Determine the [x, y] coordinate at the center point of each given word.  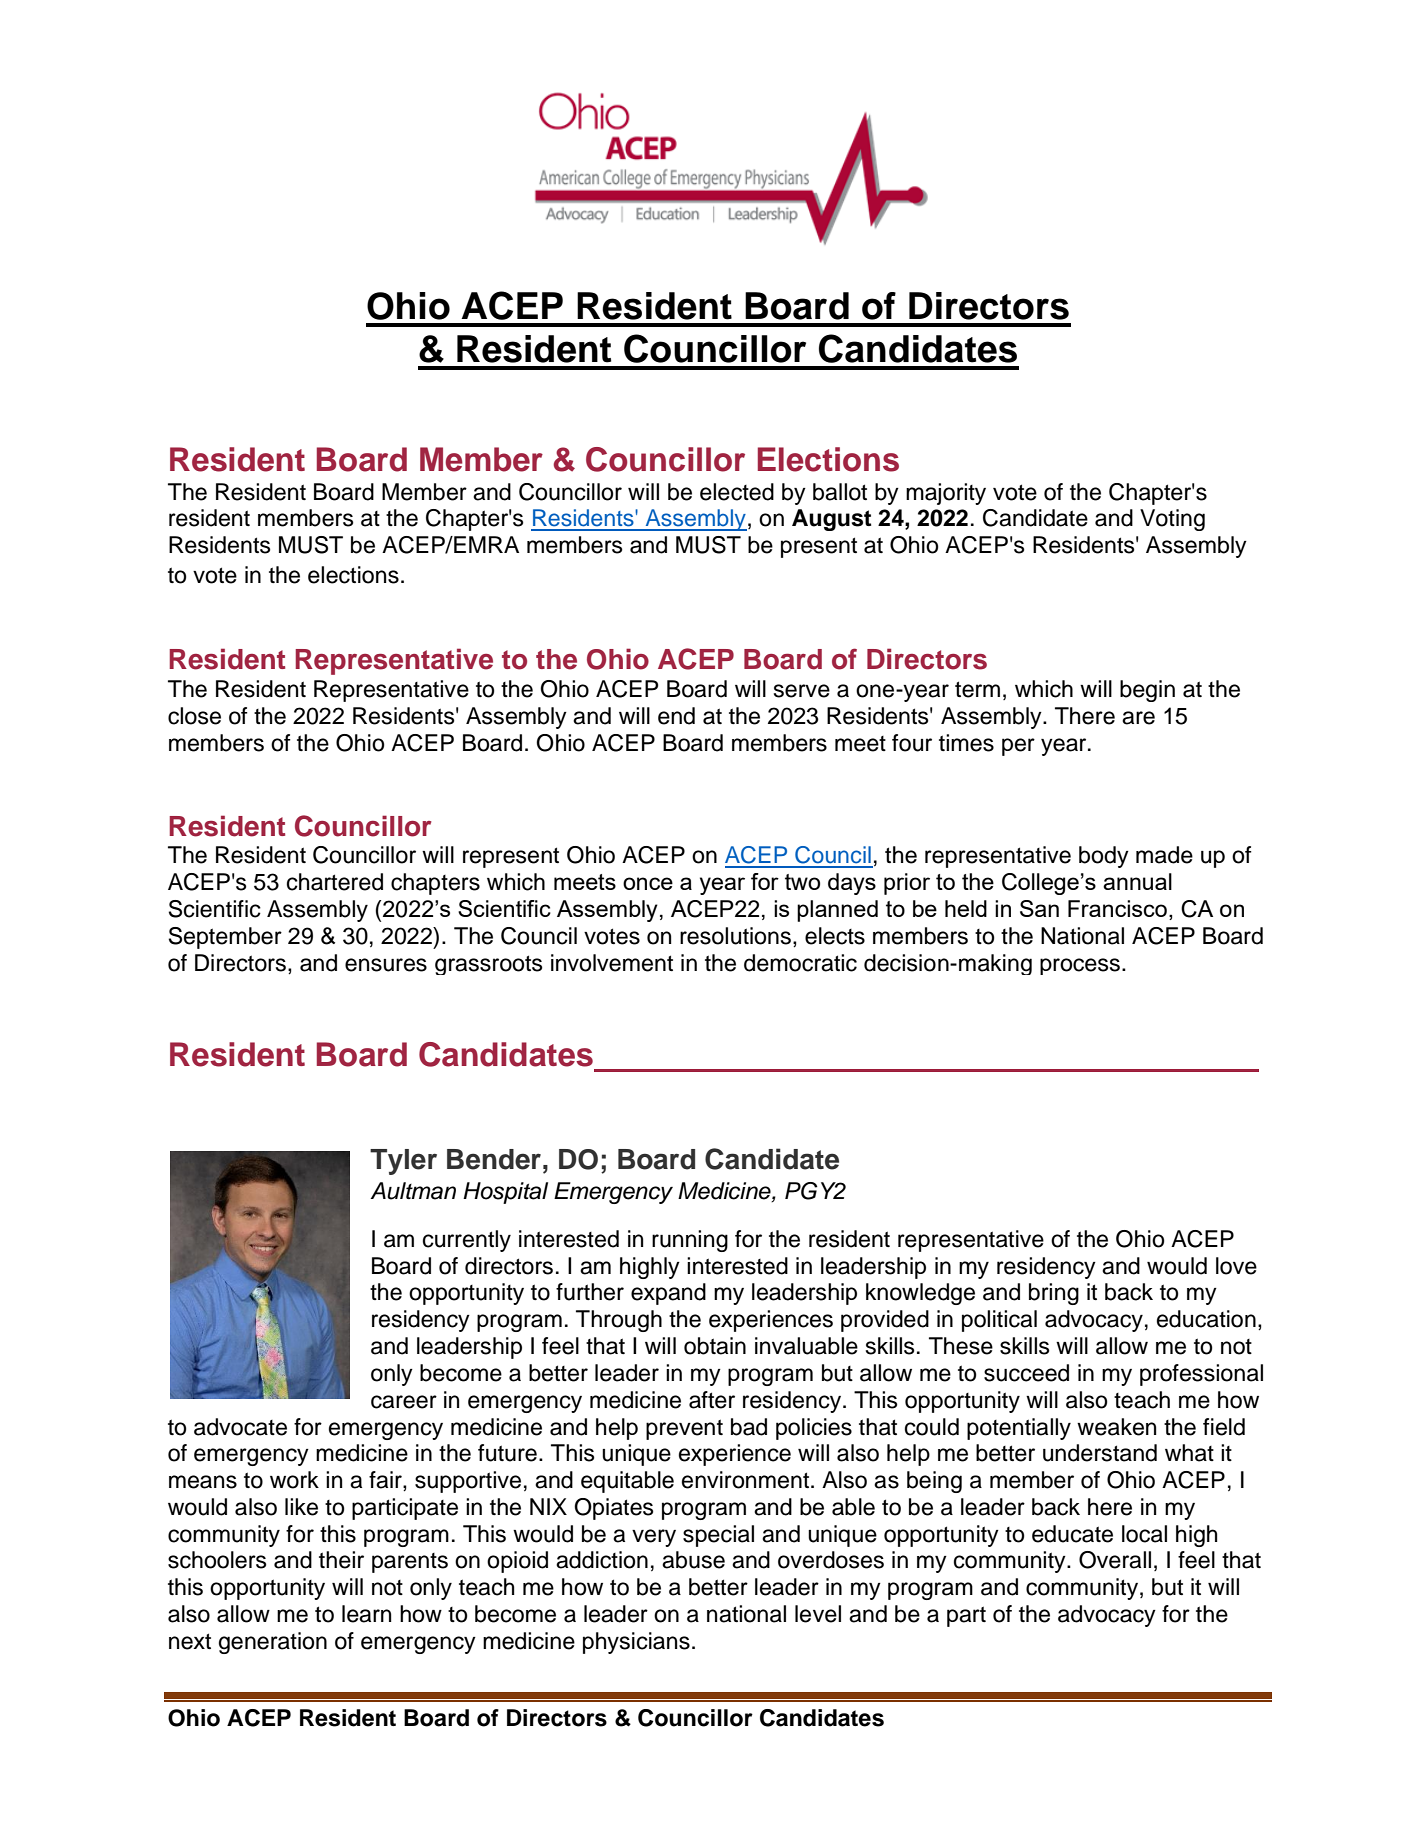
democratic [800, 963]
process [1080, 966]
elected [737, 492]
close [194, 716]
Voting [1172, 520]
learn [366, 1614]
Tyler [403, 1162]
